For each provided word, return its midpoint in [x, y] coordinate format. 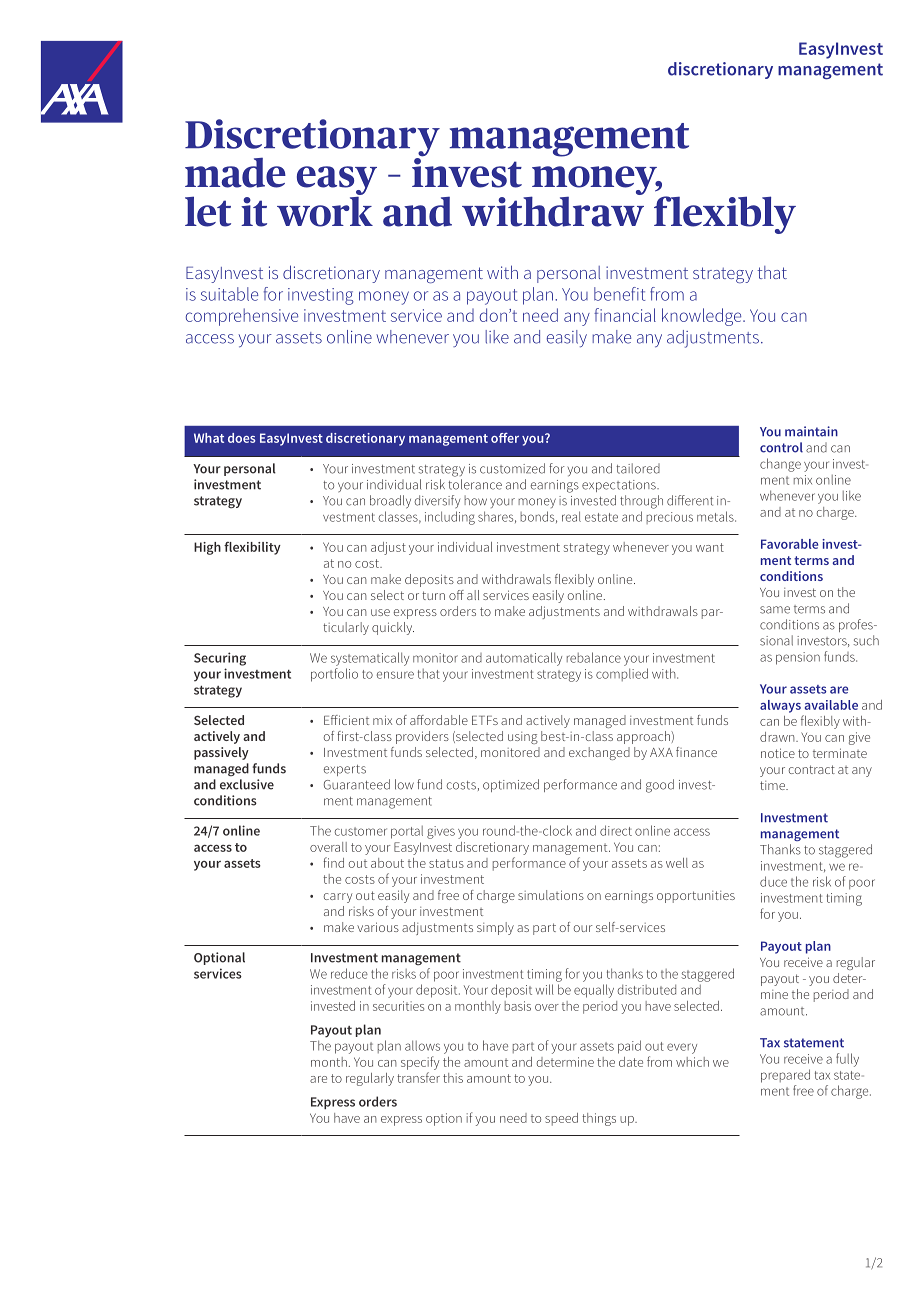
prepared [785, 1076]
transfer [418, 1077]
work [325, 210]
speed [561, 1119]
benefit [619, 294]
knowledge [703, 317]
